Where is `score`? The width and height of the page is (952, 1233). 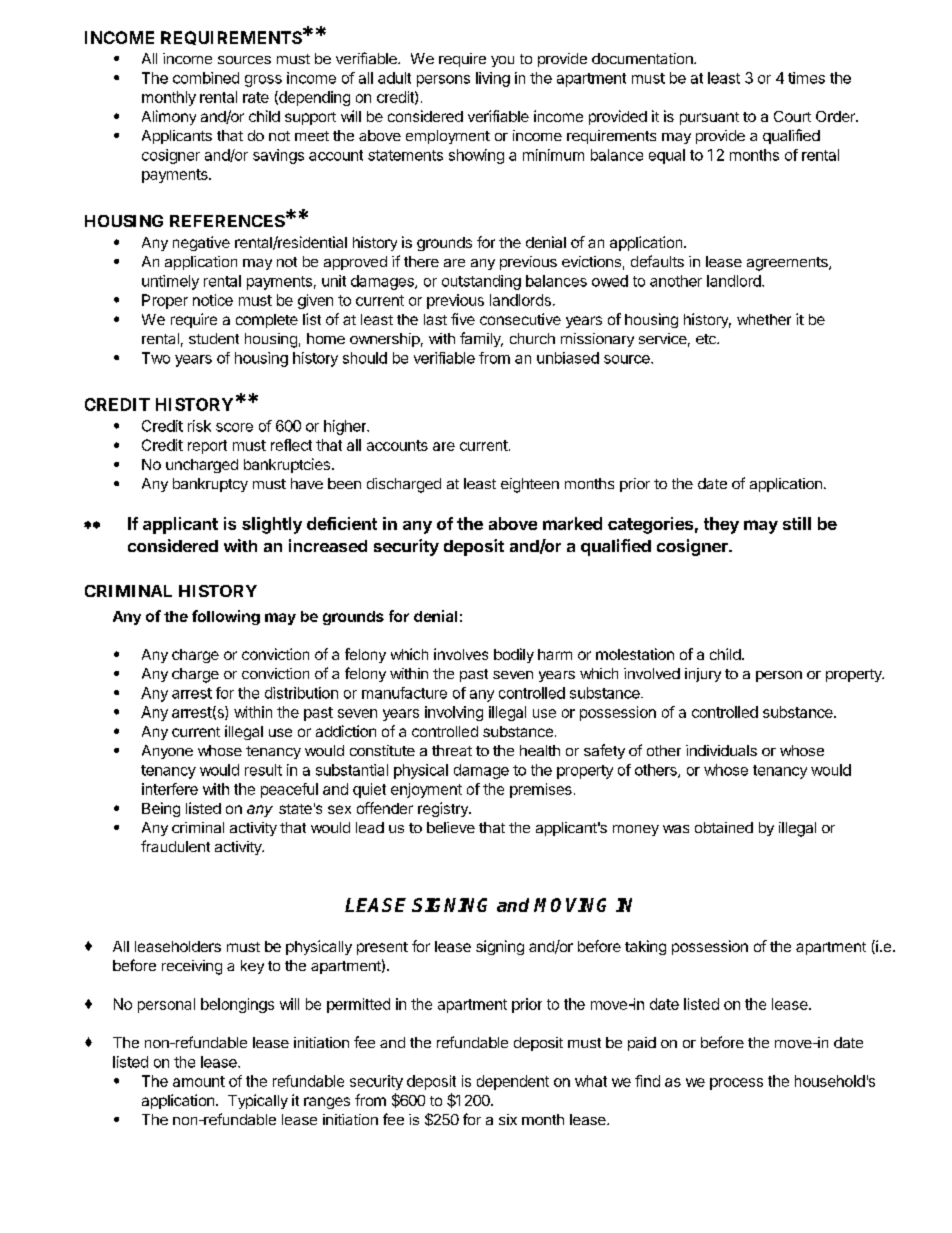
score is located at coordinates (234, 427).
